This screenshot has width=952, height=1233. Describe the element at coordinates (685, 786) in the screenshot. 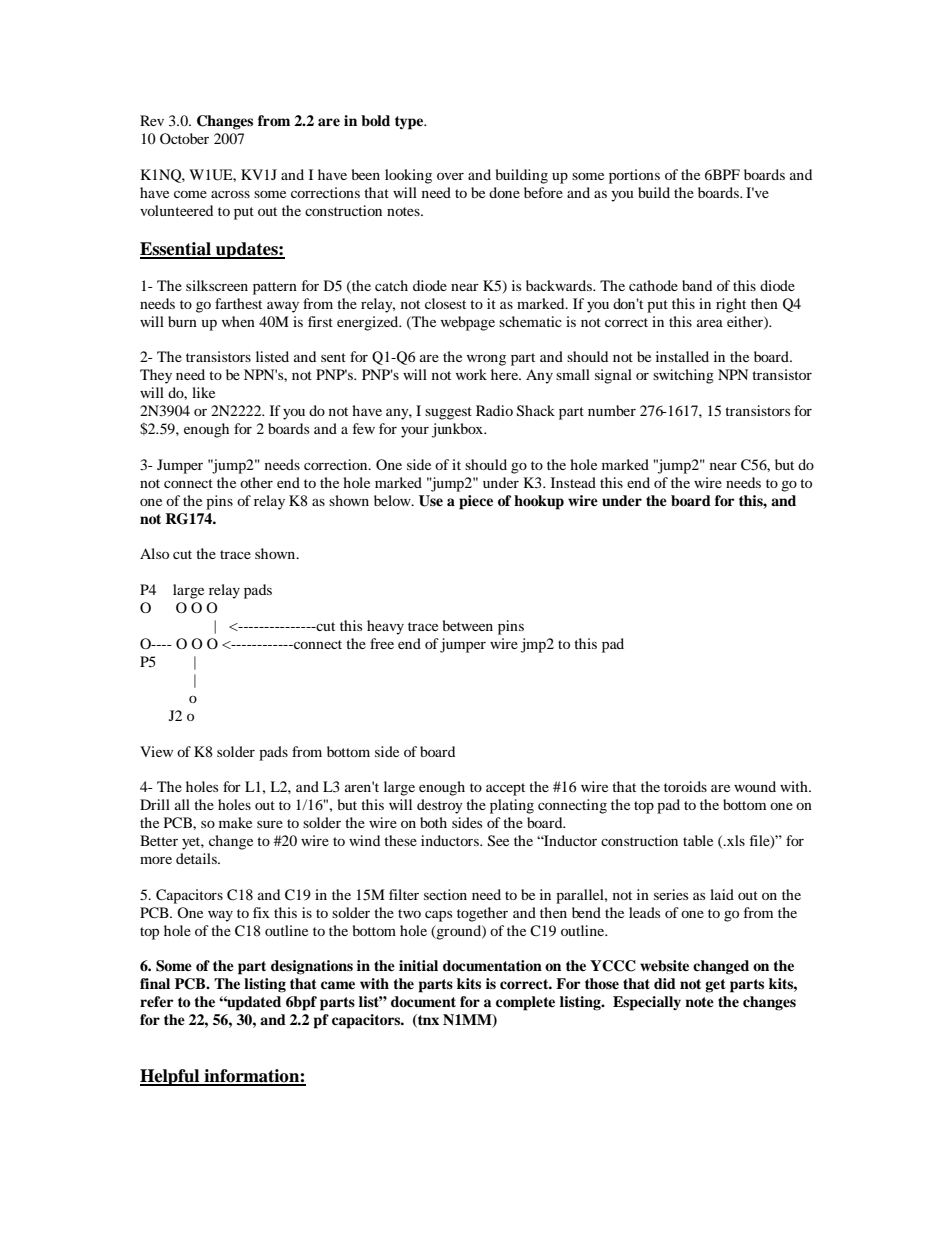

I see `toroids` at that location.
